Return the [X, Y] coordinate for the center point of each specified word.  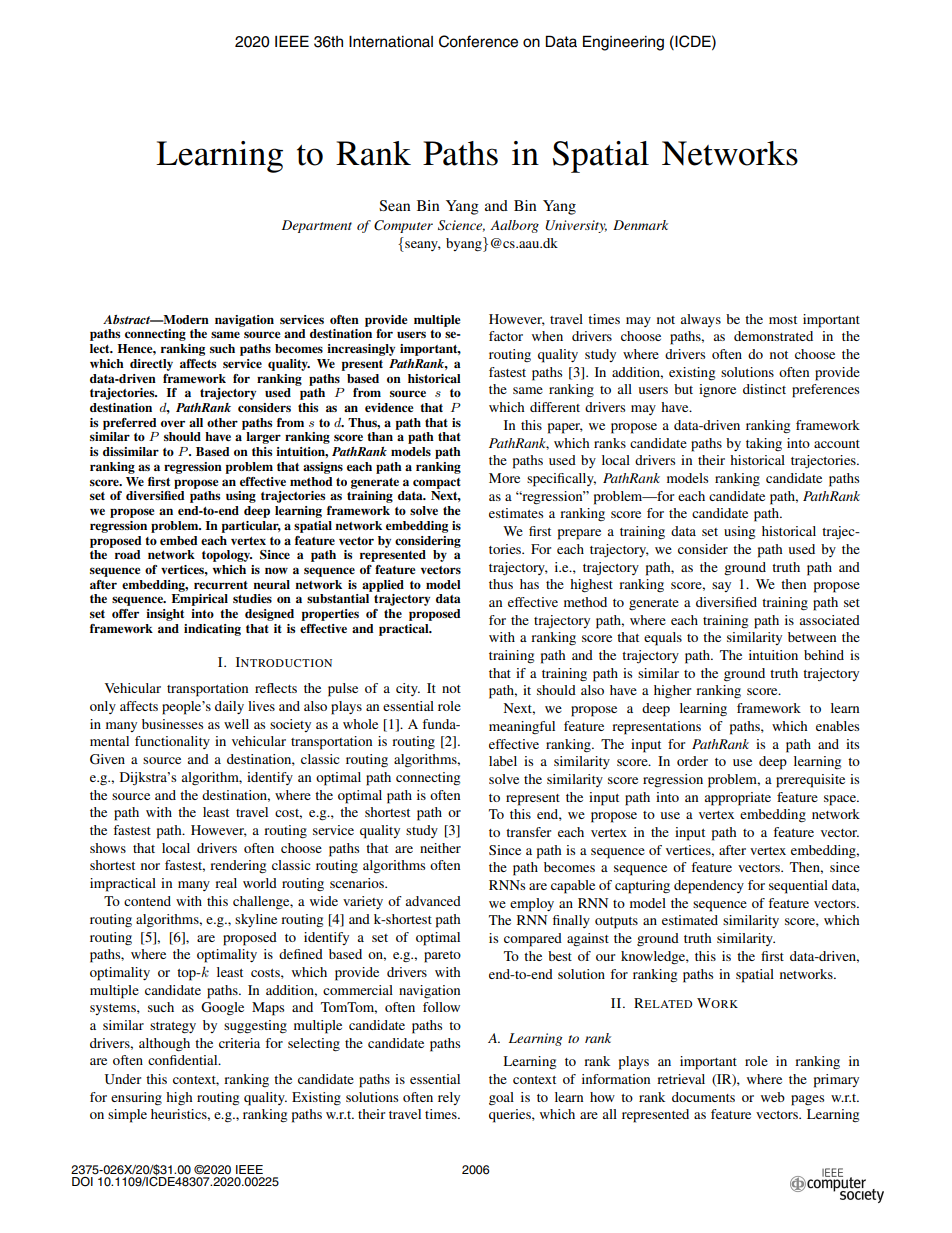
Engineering [623, 43]
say [721, 587]
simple [127, 1116]
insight [165, 615]
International [391, 42]
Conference [478, 41]
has [529, 584]
